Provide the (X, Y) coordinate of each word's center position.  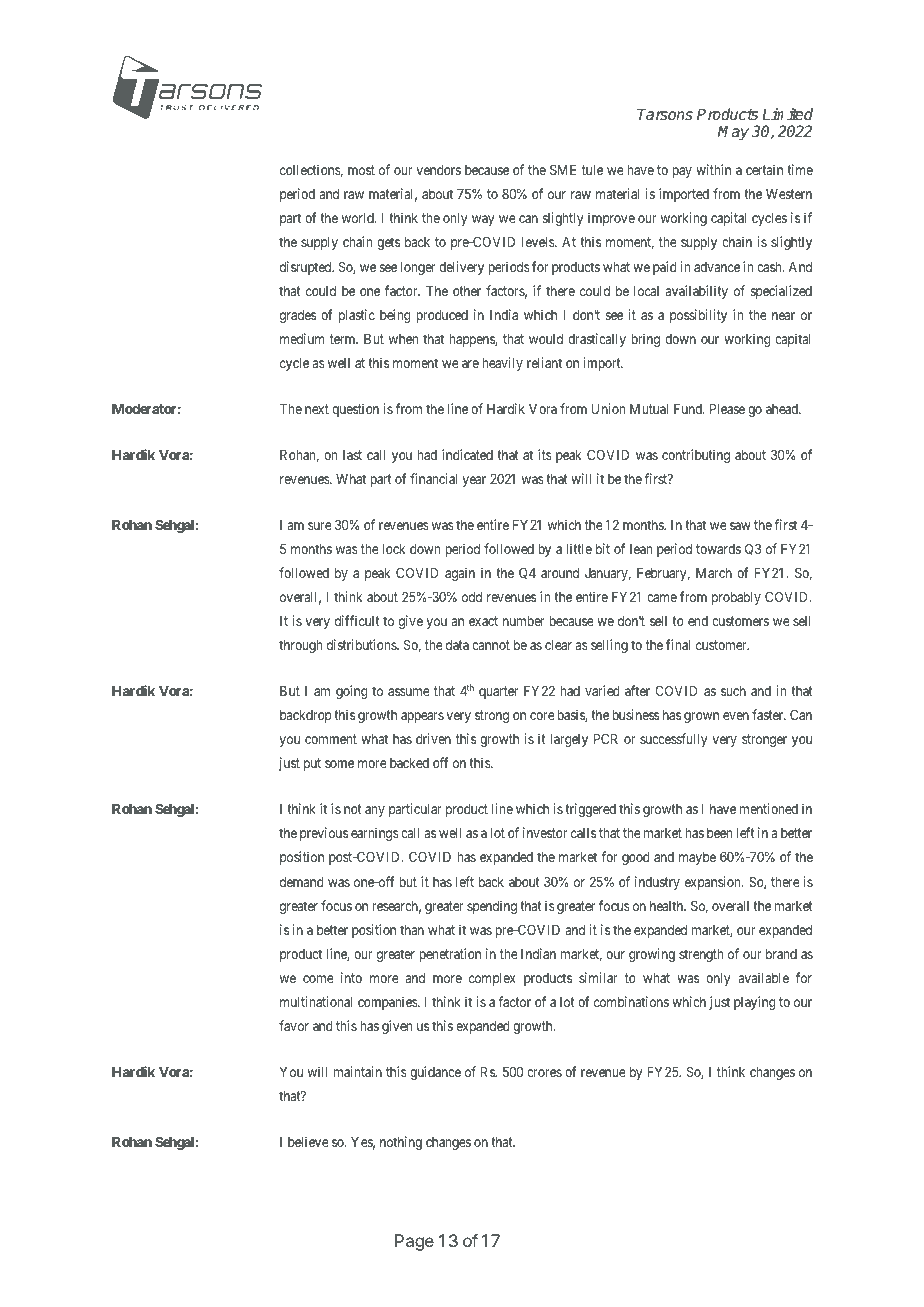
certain (764, 169)
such (733, 691)
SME (563, 169)
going (351, 692)
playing (754, 1003)
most (361, 170)
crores (544, 1073)
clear (558, 645)
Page (414, 1242)
